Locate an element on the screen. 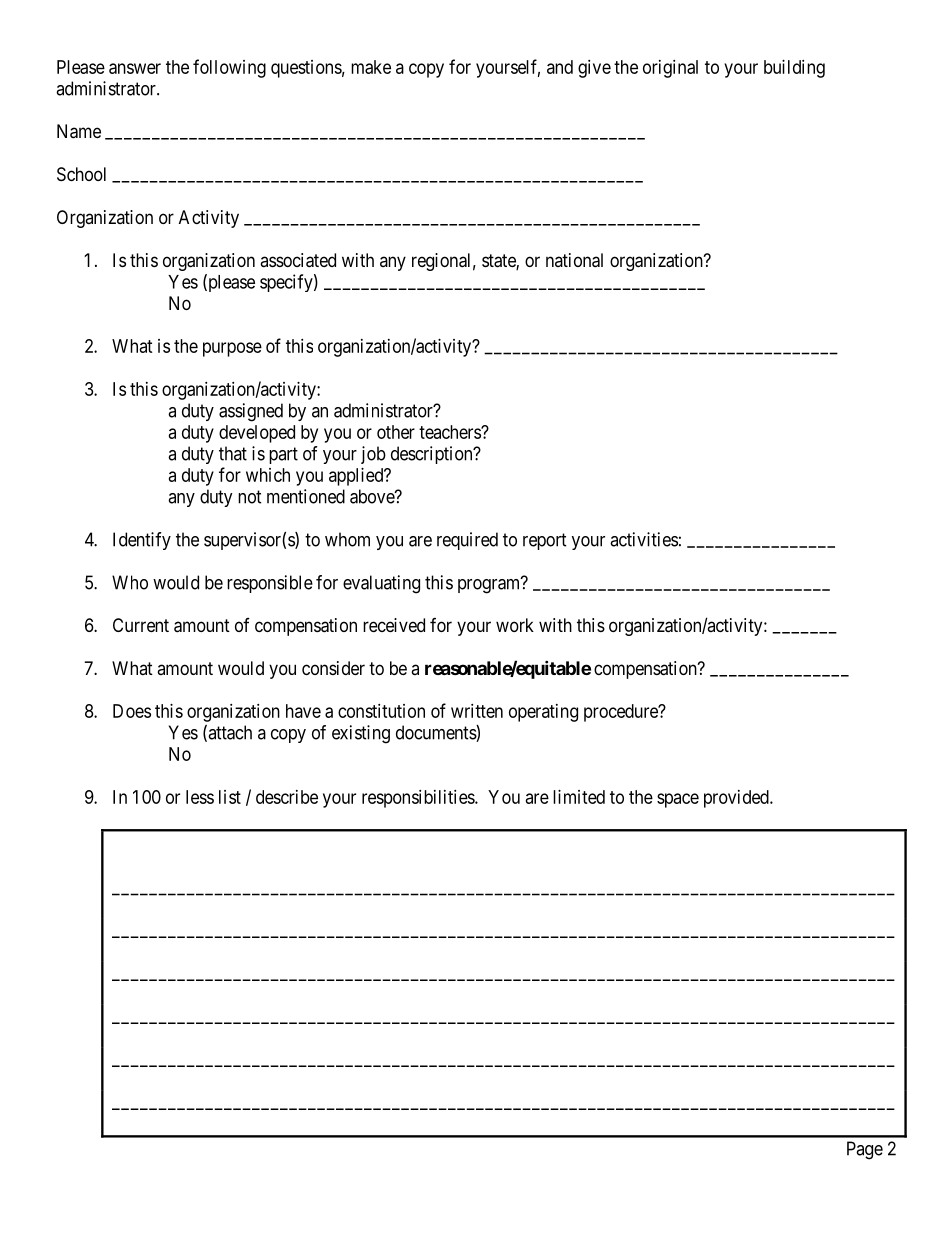  list is located at coordinates (230, 797).
